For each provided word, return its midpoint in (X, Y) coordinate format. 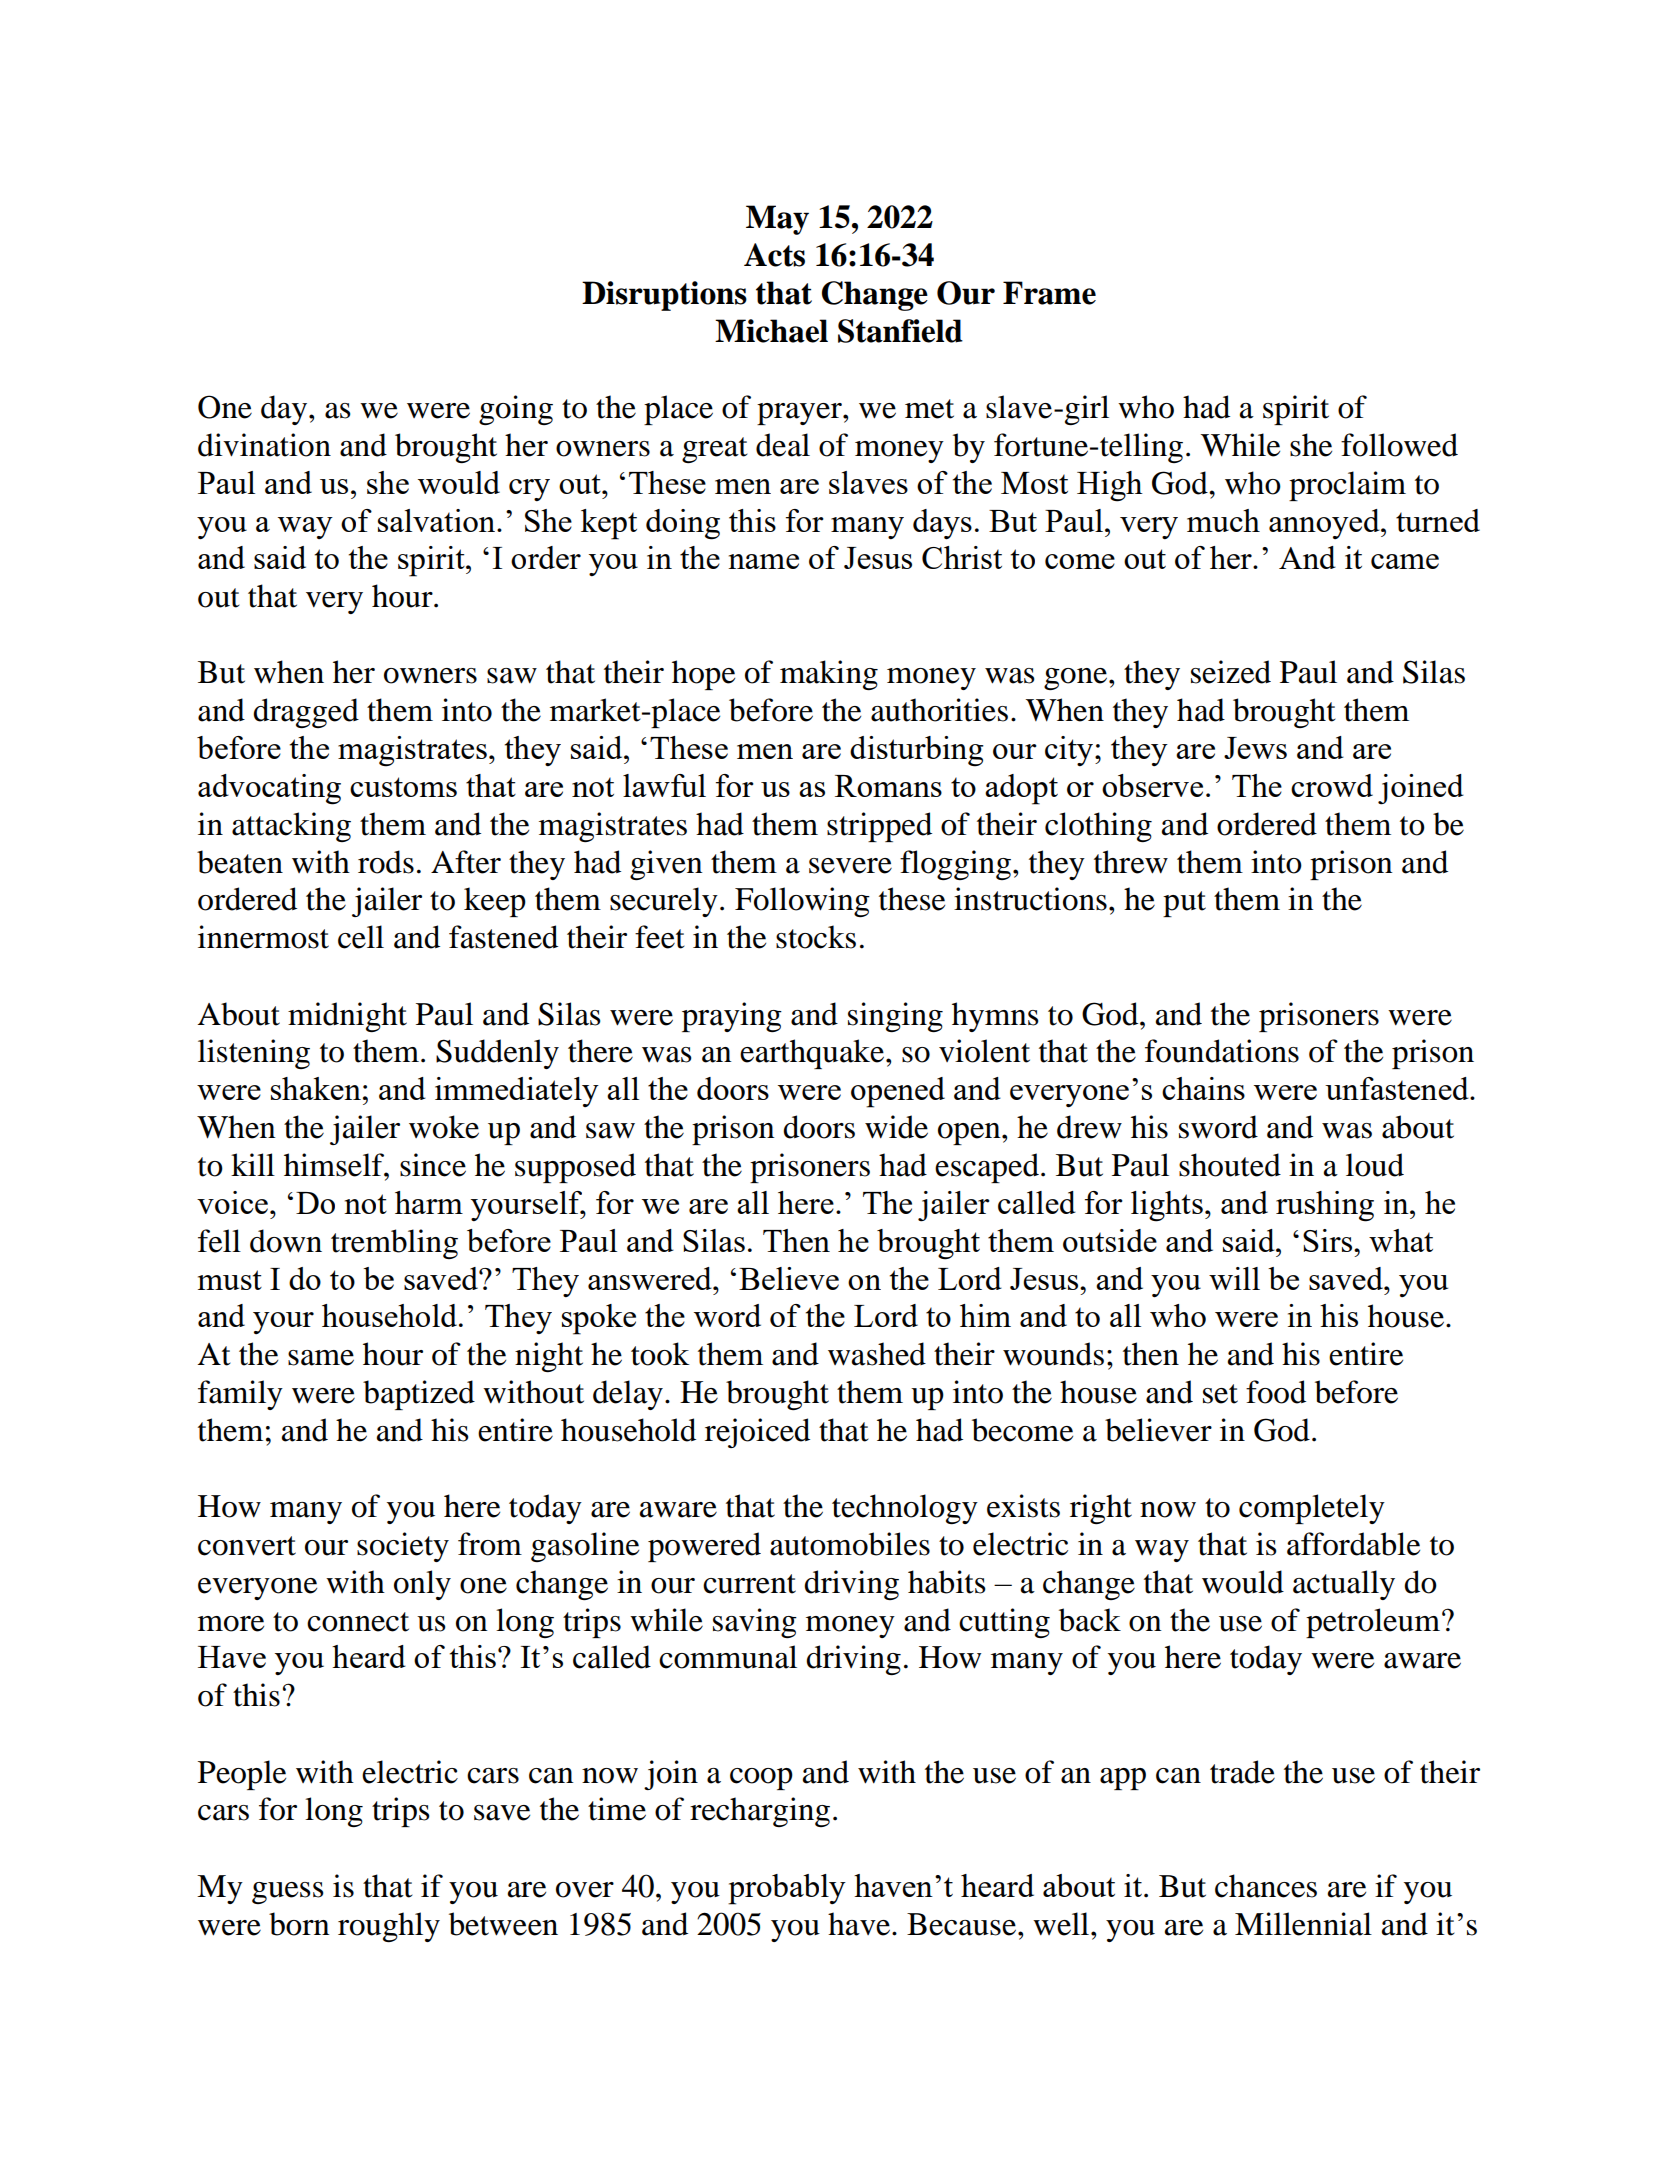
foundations (1222, 1051)
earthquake (813, 1054)
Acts (774, 255)
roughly (389, 1927)
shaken (316, 1088)
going (516, 410)
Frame (1049, 293)
